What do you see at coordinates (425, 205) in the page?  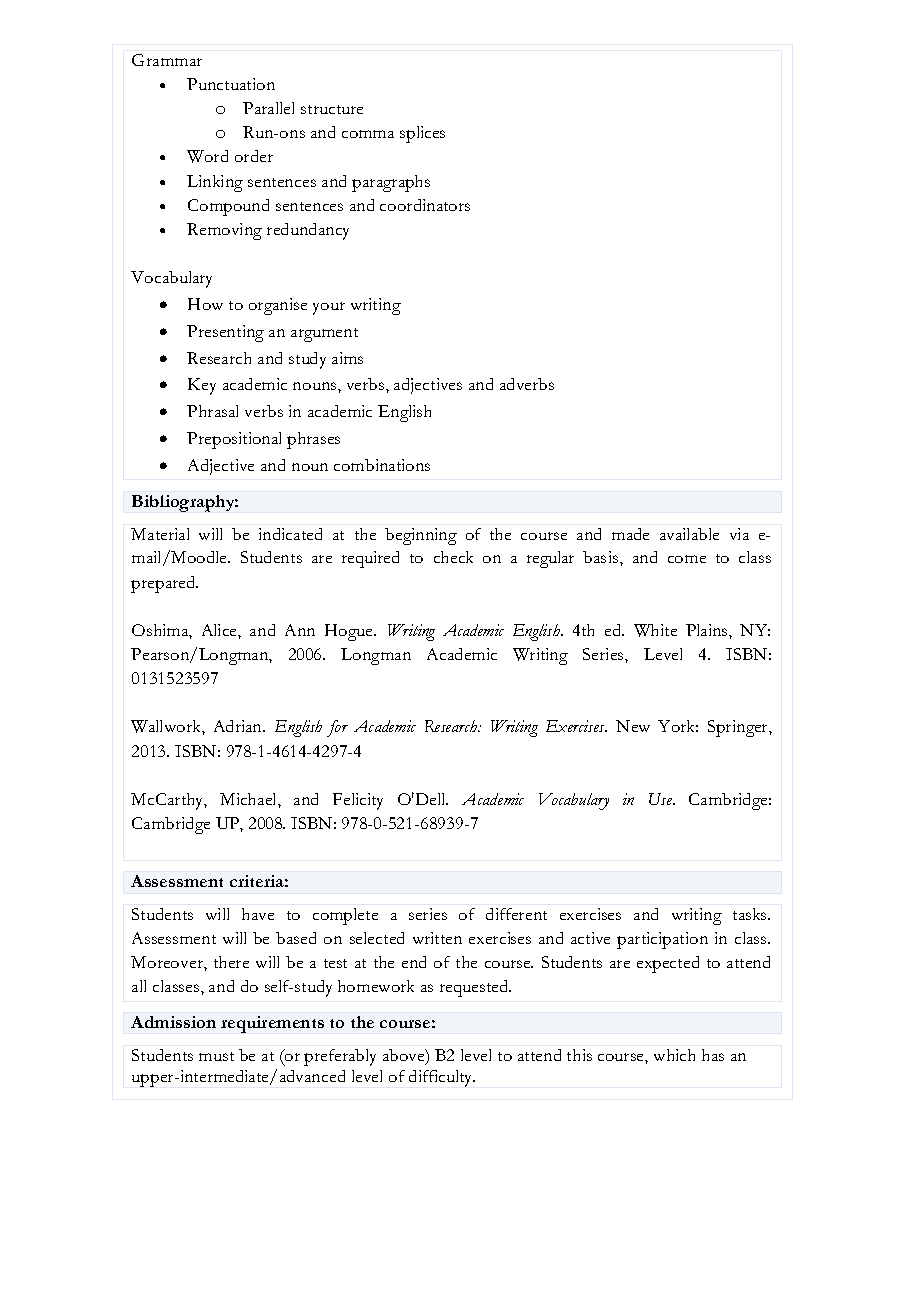 I see `coordinators` at bounding box center [425, 205].
